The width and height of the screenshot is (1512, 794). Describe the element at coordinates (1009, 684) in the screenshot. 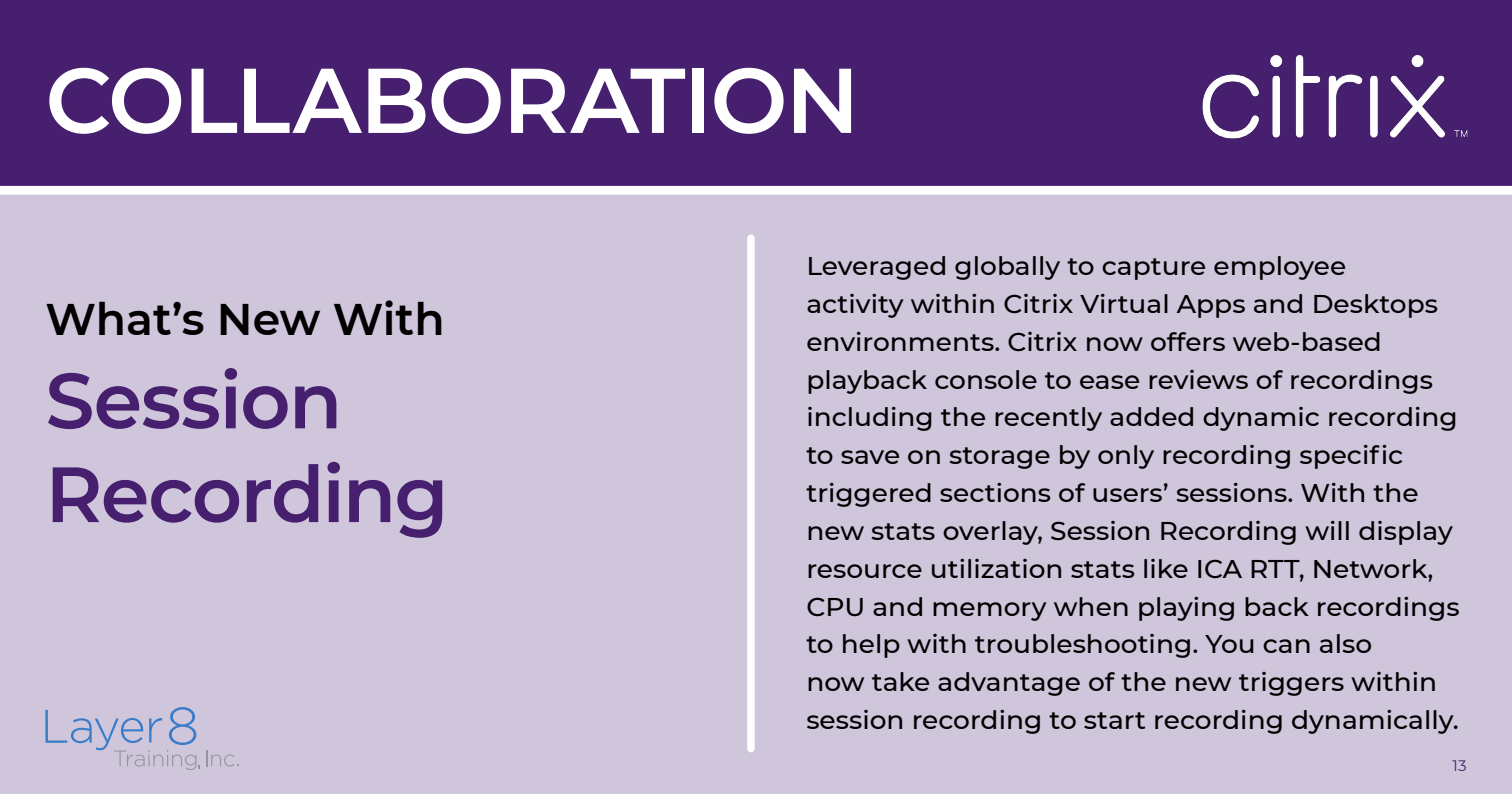

I see `advantage` at that location.
